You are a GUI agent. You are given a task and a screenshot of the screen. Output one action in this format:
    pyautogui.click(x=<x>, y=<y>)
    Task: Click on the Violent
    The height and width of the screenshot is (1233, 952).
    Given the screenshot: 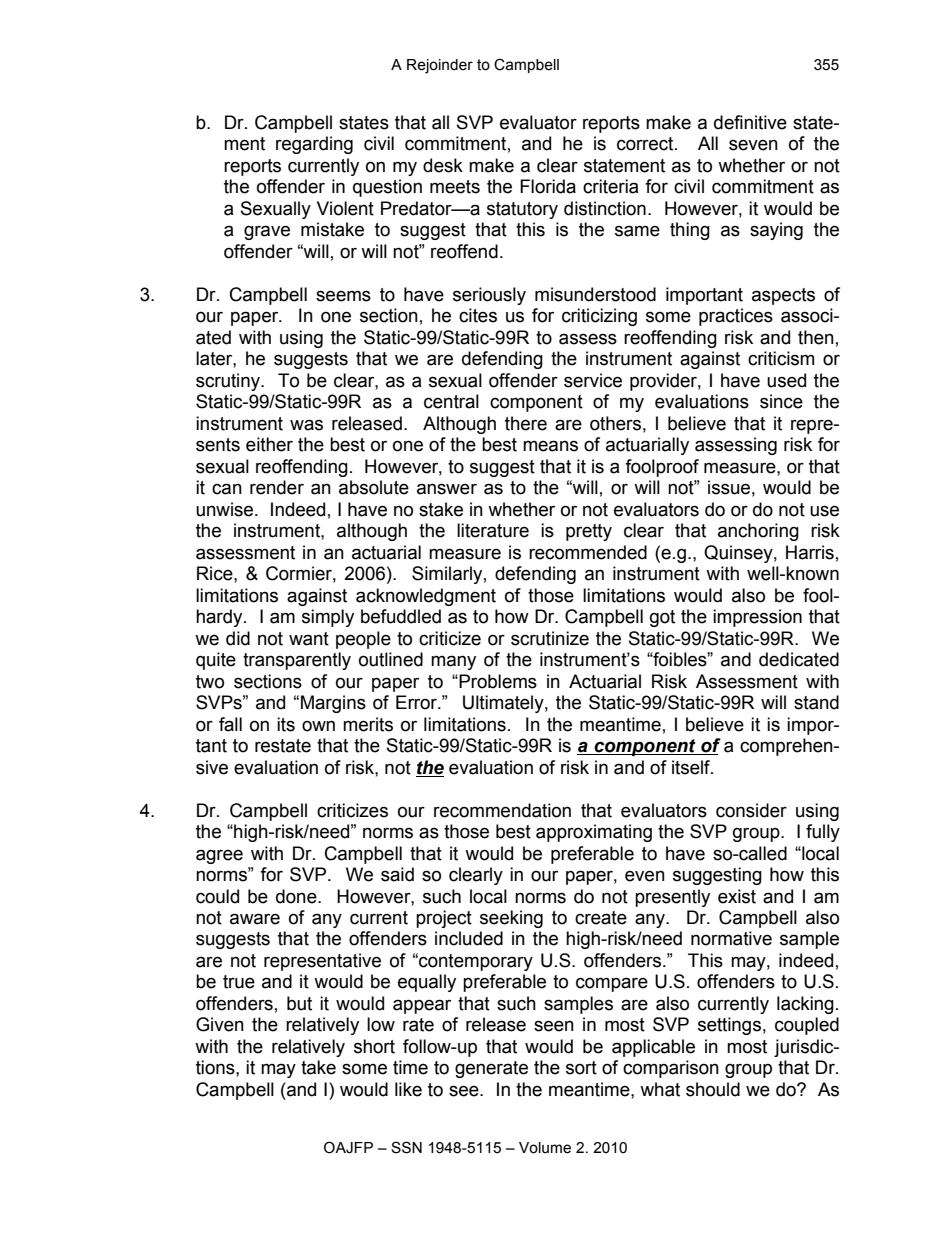 What is the action you would take?
    pyautogui.click(x=345, y=208)
